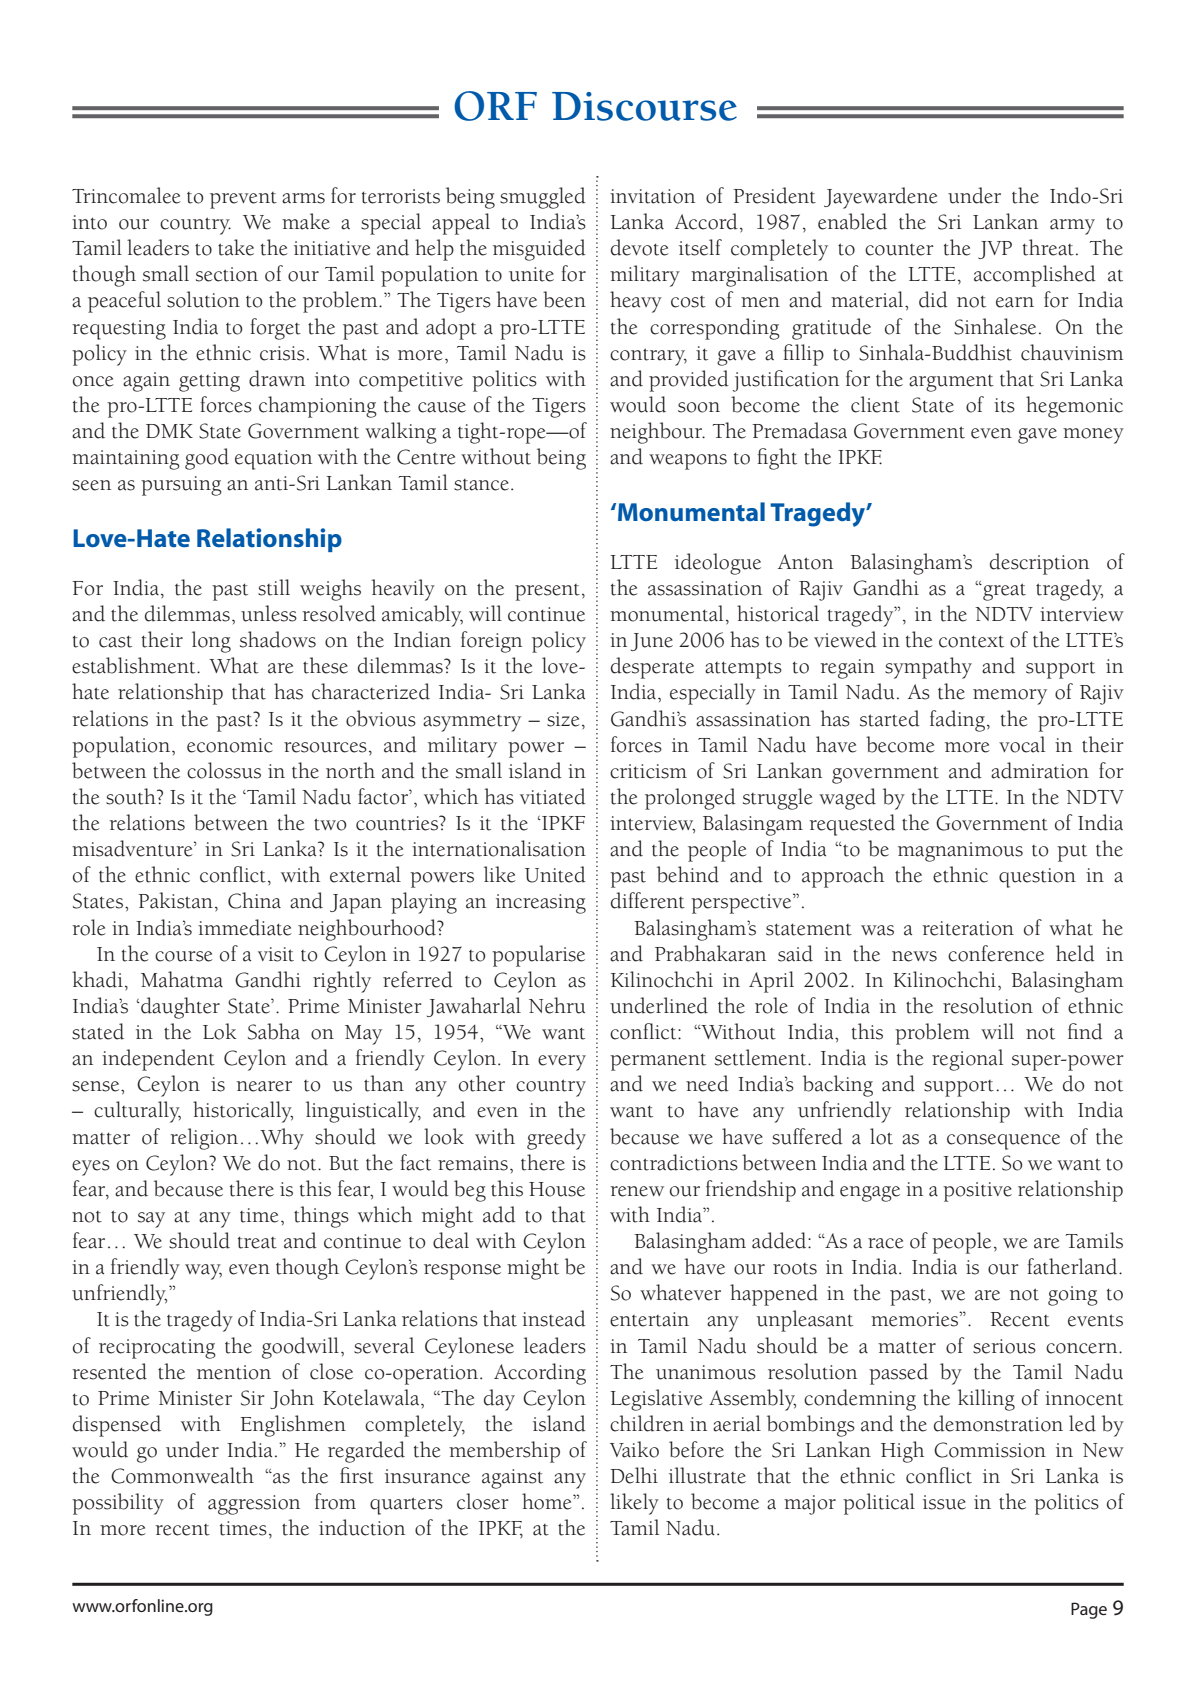 The width and height of the screenshot is (1196, 1692). What do you see at coordinates (899, 250) in the screenshot?
I see `counter` at bounding box center [899, 250].
